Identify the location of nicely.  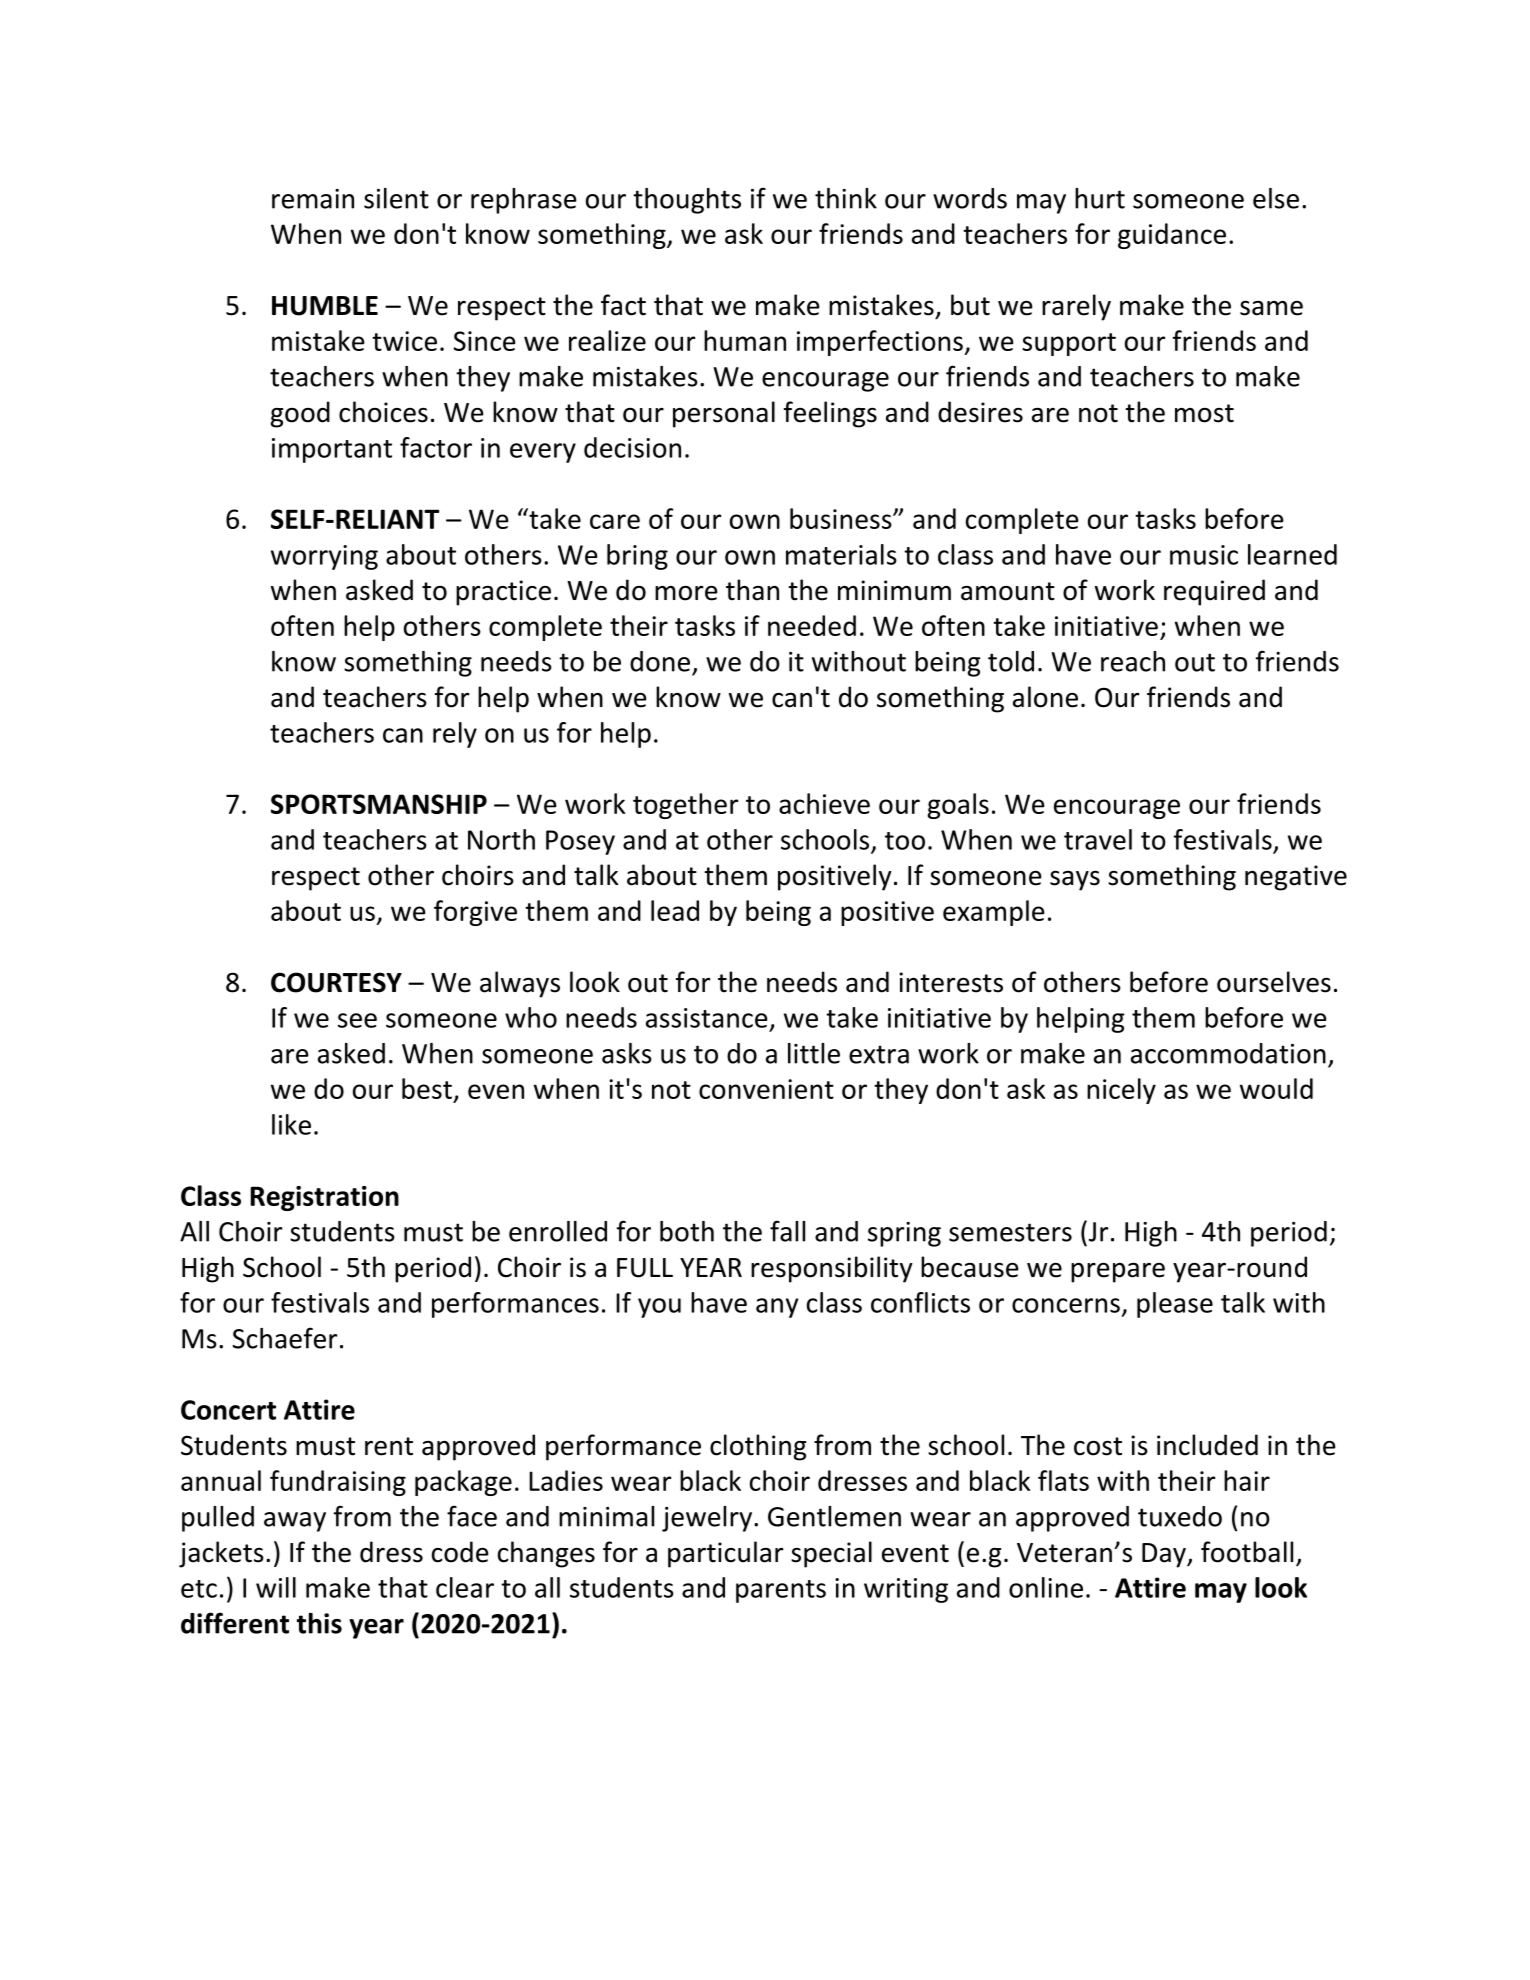
(1121, 1091).
